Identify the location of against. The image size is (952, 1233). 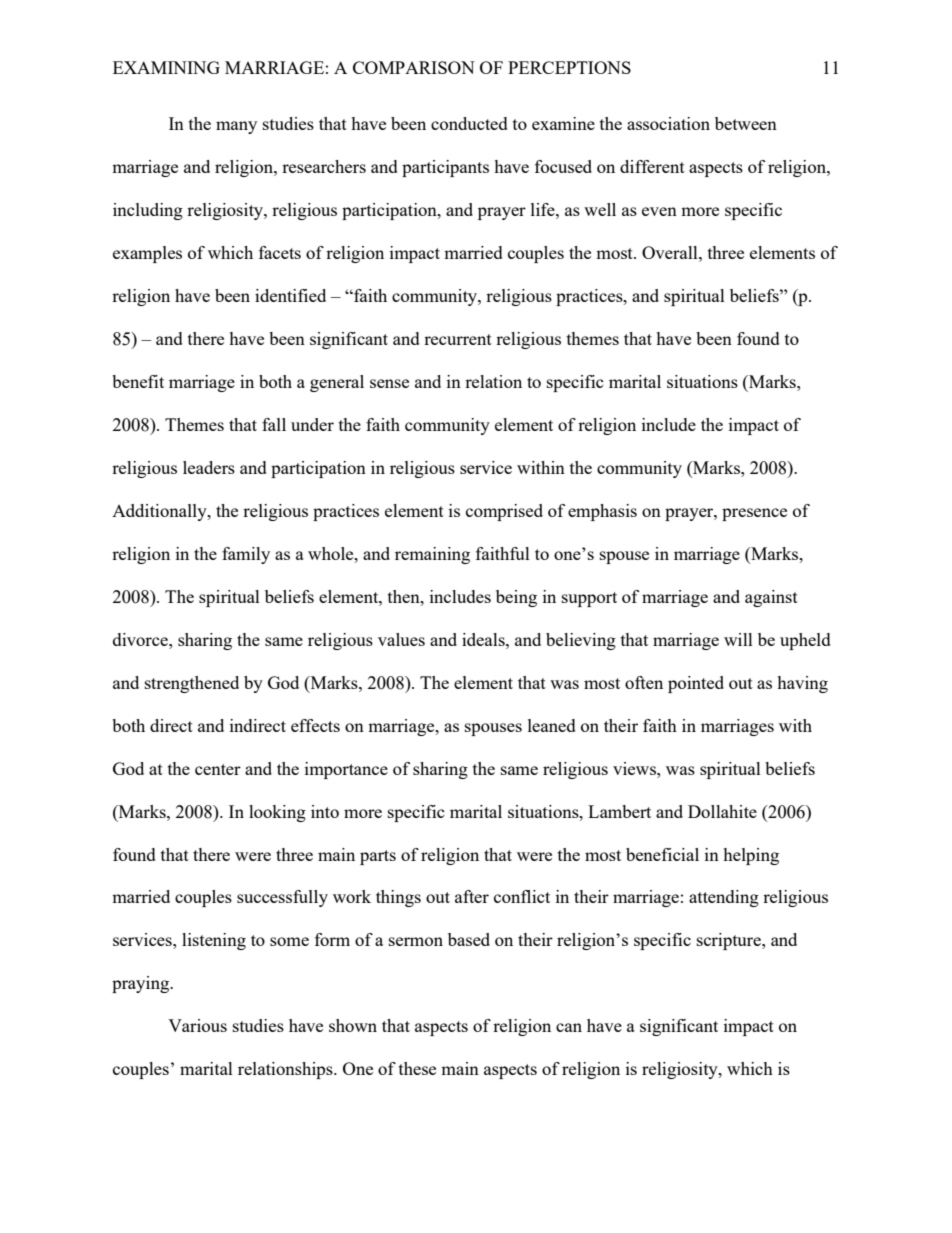
(771, 598).
